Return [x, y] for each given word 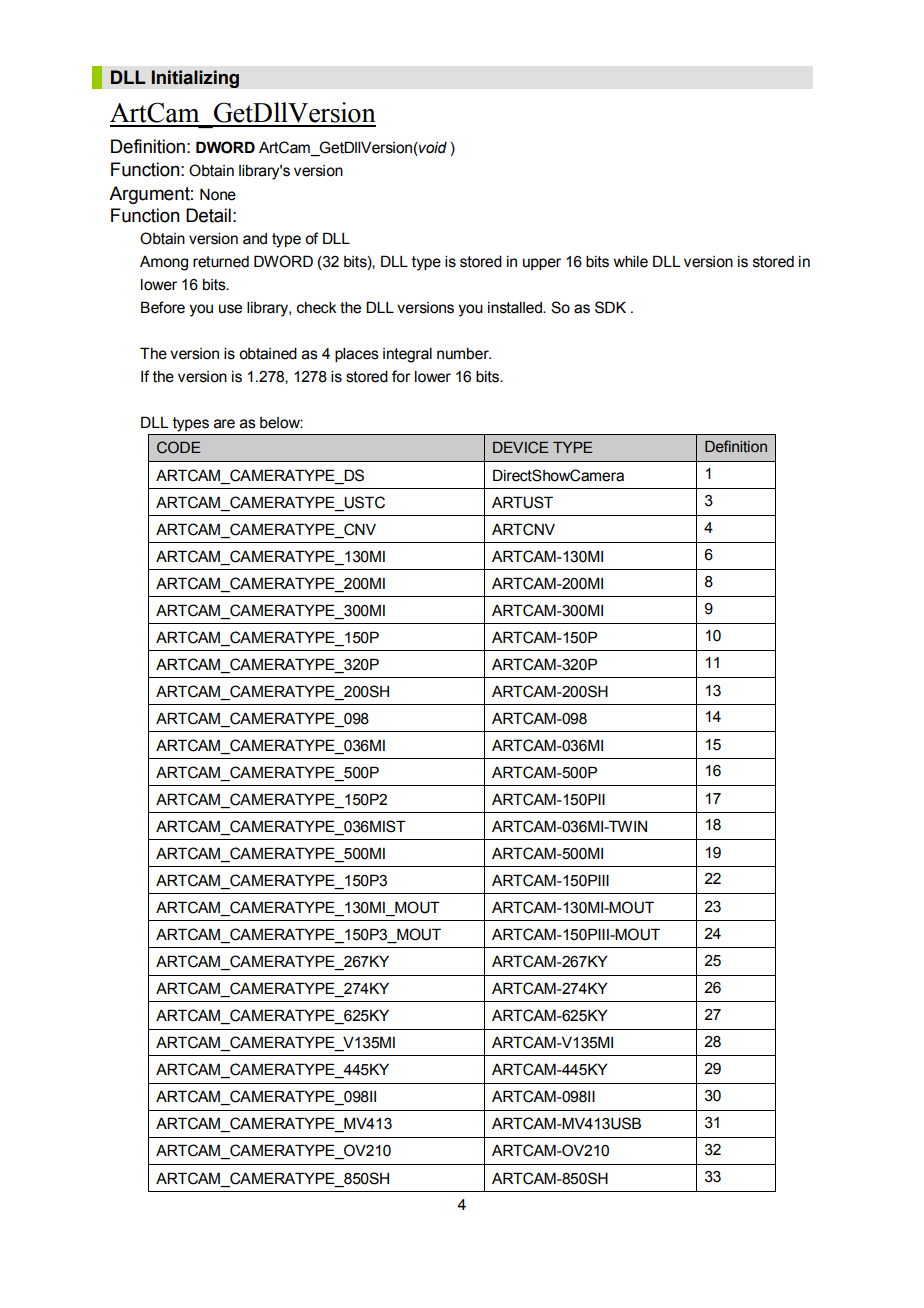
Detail [208, 215]
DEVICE [521, 447]
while [631, 262]
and [255, 239]
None [218, 195]
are [224, 424]
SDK [610, 307]
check [317, 308]
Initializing [195, 79]
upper [542, 264]
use [230, 309]
